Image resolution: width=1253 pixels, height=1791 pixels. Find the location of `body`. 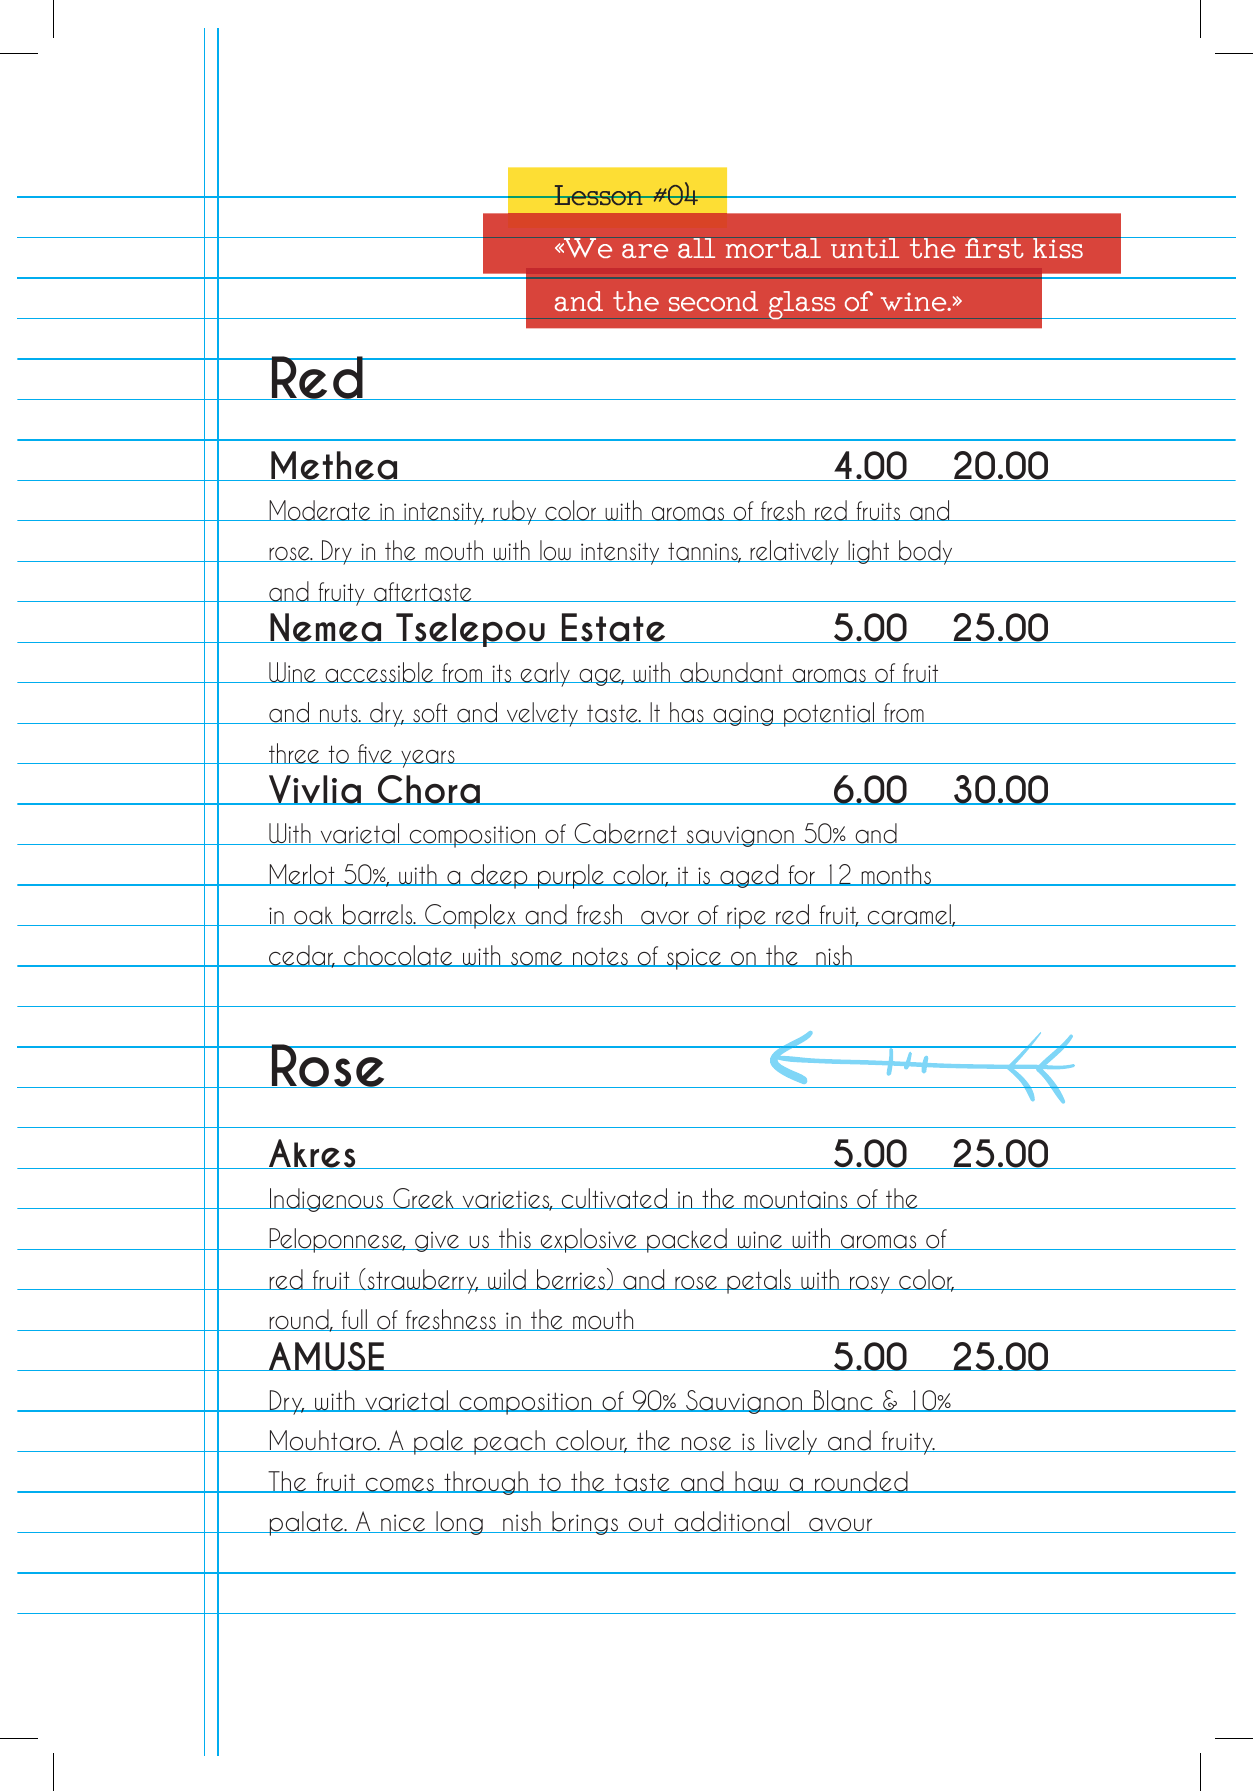

body is located at coordinates (926, 552).
